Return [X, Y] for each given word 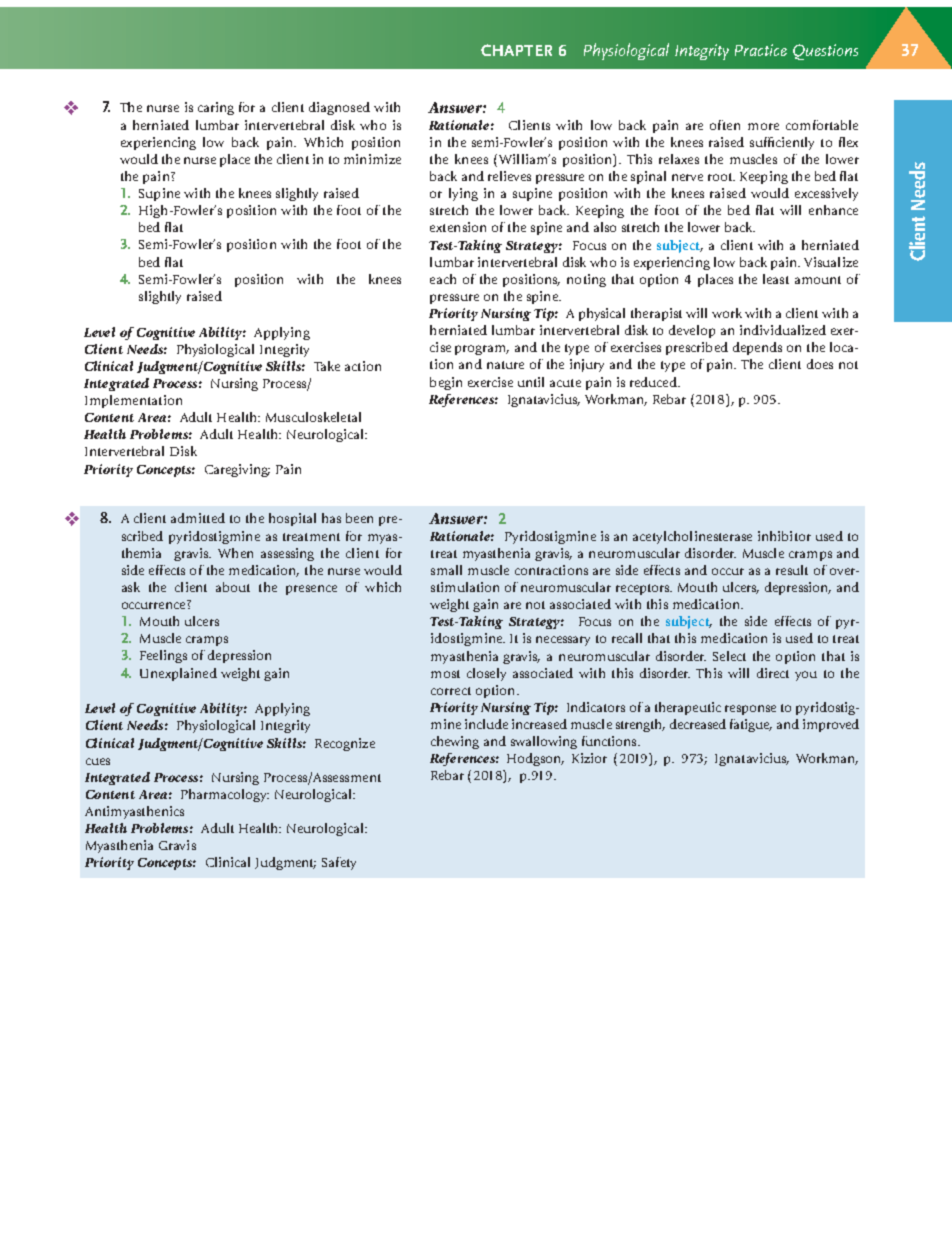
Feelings [163, 656]
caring [216, 108]
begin [446, 383]
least [776, 279]
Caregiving [237, 470]
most [445, 674]
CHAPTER [516, 50]
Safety [339, 863]
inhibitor [784, 536]
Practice [761, 50]
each [443, 279]
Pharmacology [225, 795]
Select [729, 656]
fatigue [751, 725]
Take [327, 366]
